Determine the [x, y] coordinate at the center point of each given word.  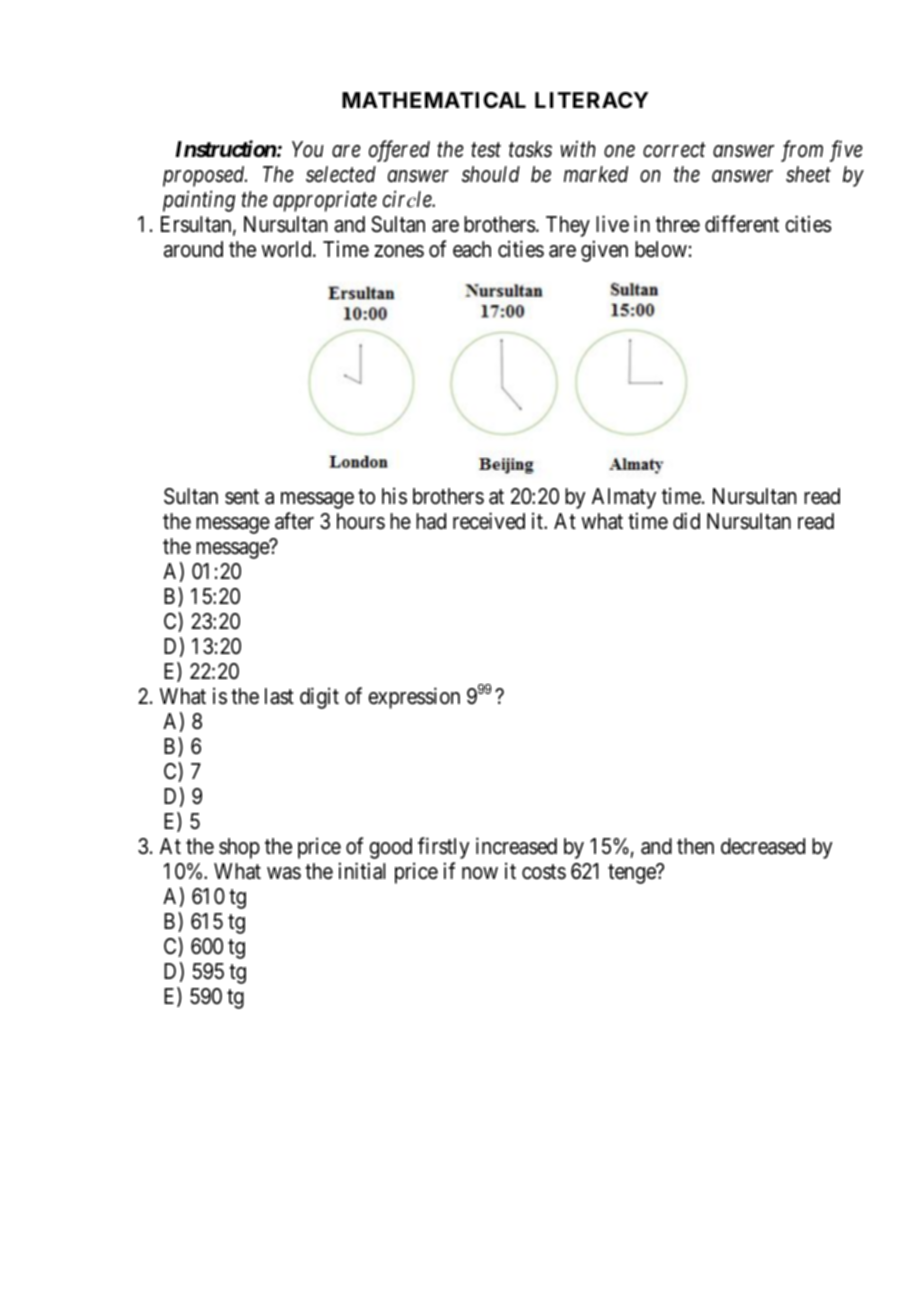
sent [242, 497]
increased [516, 846]
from [802, 151]
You [308, 149]
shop [239, 848]
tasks [530, 149]
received [489, 521]
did [686, 520]
